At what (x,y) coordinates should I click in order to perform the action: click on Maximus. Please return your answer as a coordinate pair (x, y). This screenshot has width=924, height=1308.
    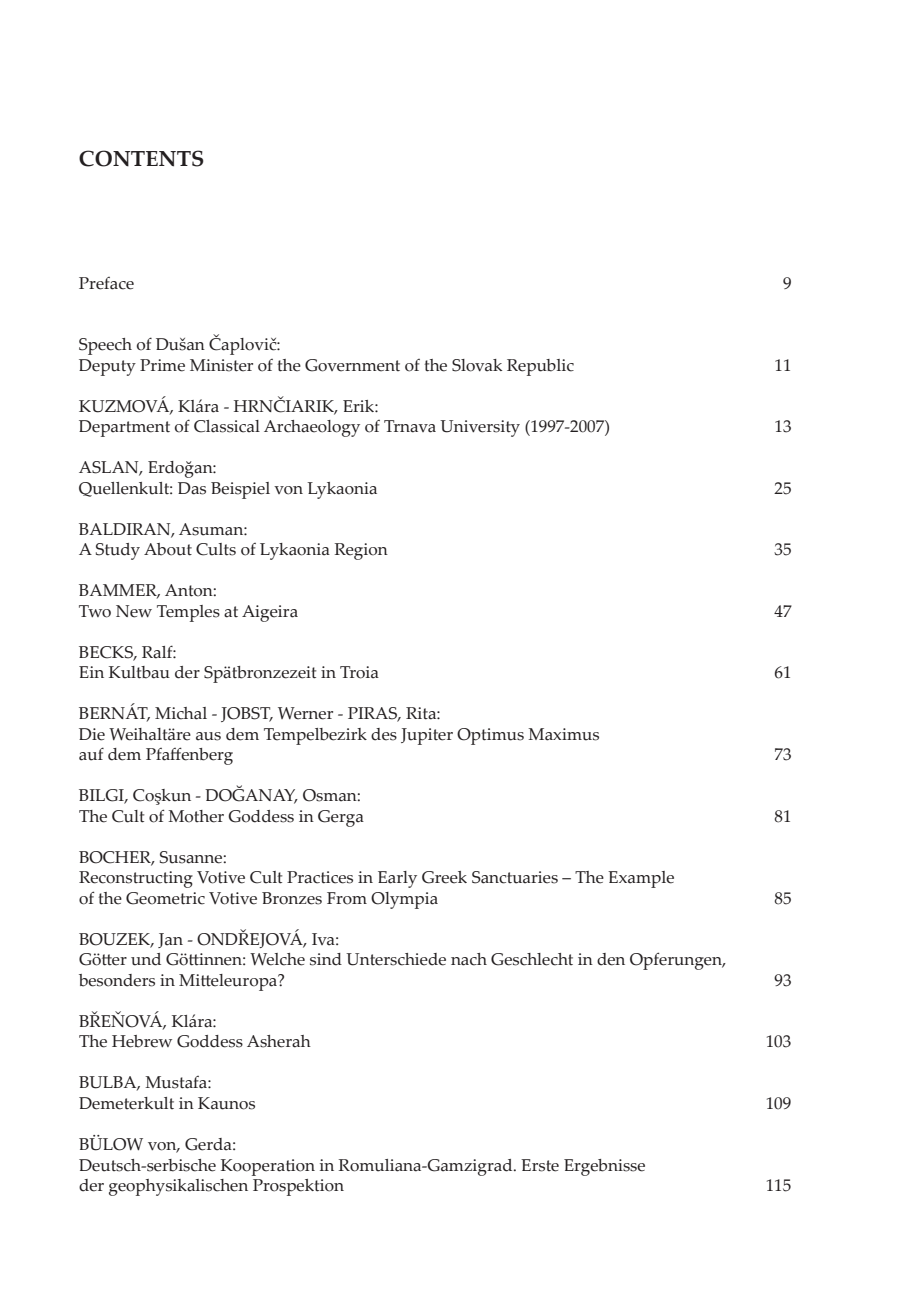
    Looking at the image, I should click on (563, 734).
